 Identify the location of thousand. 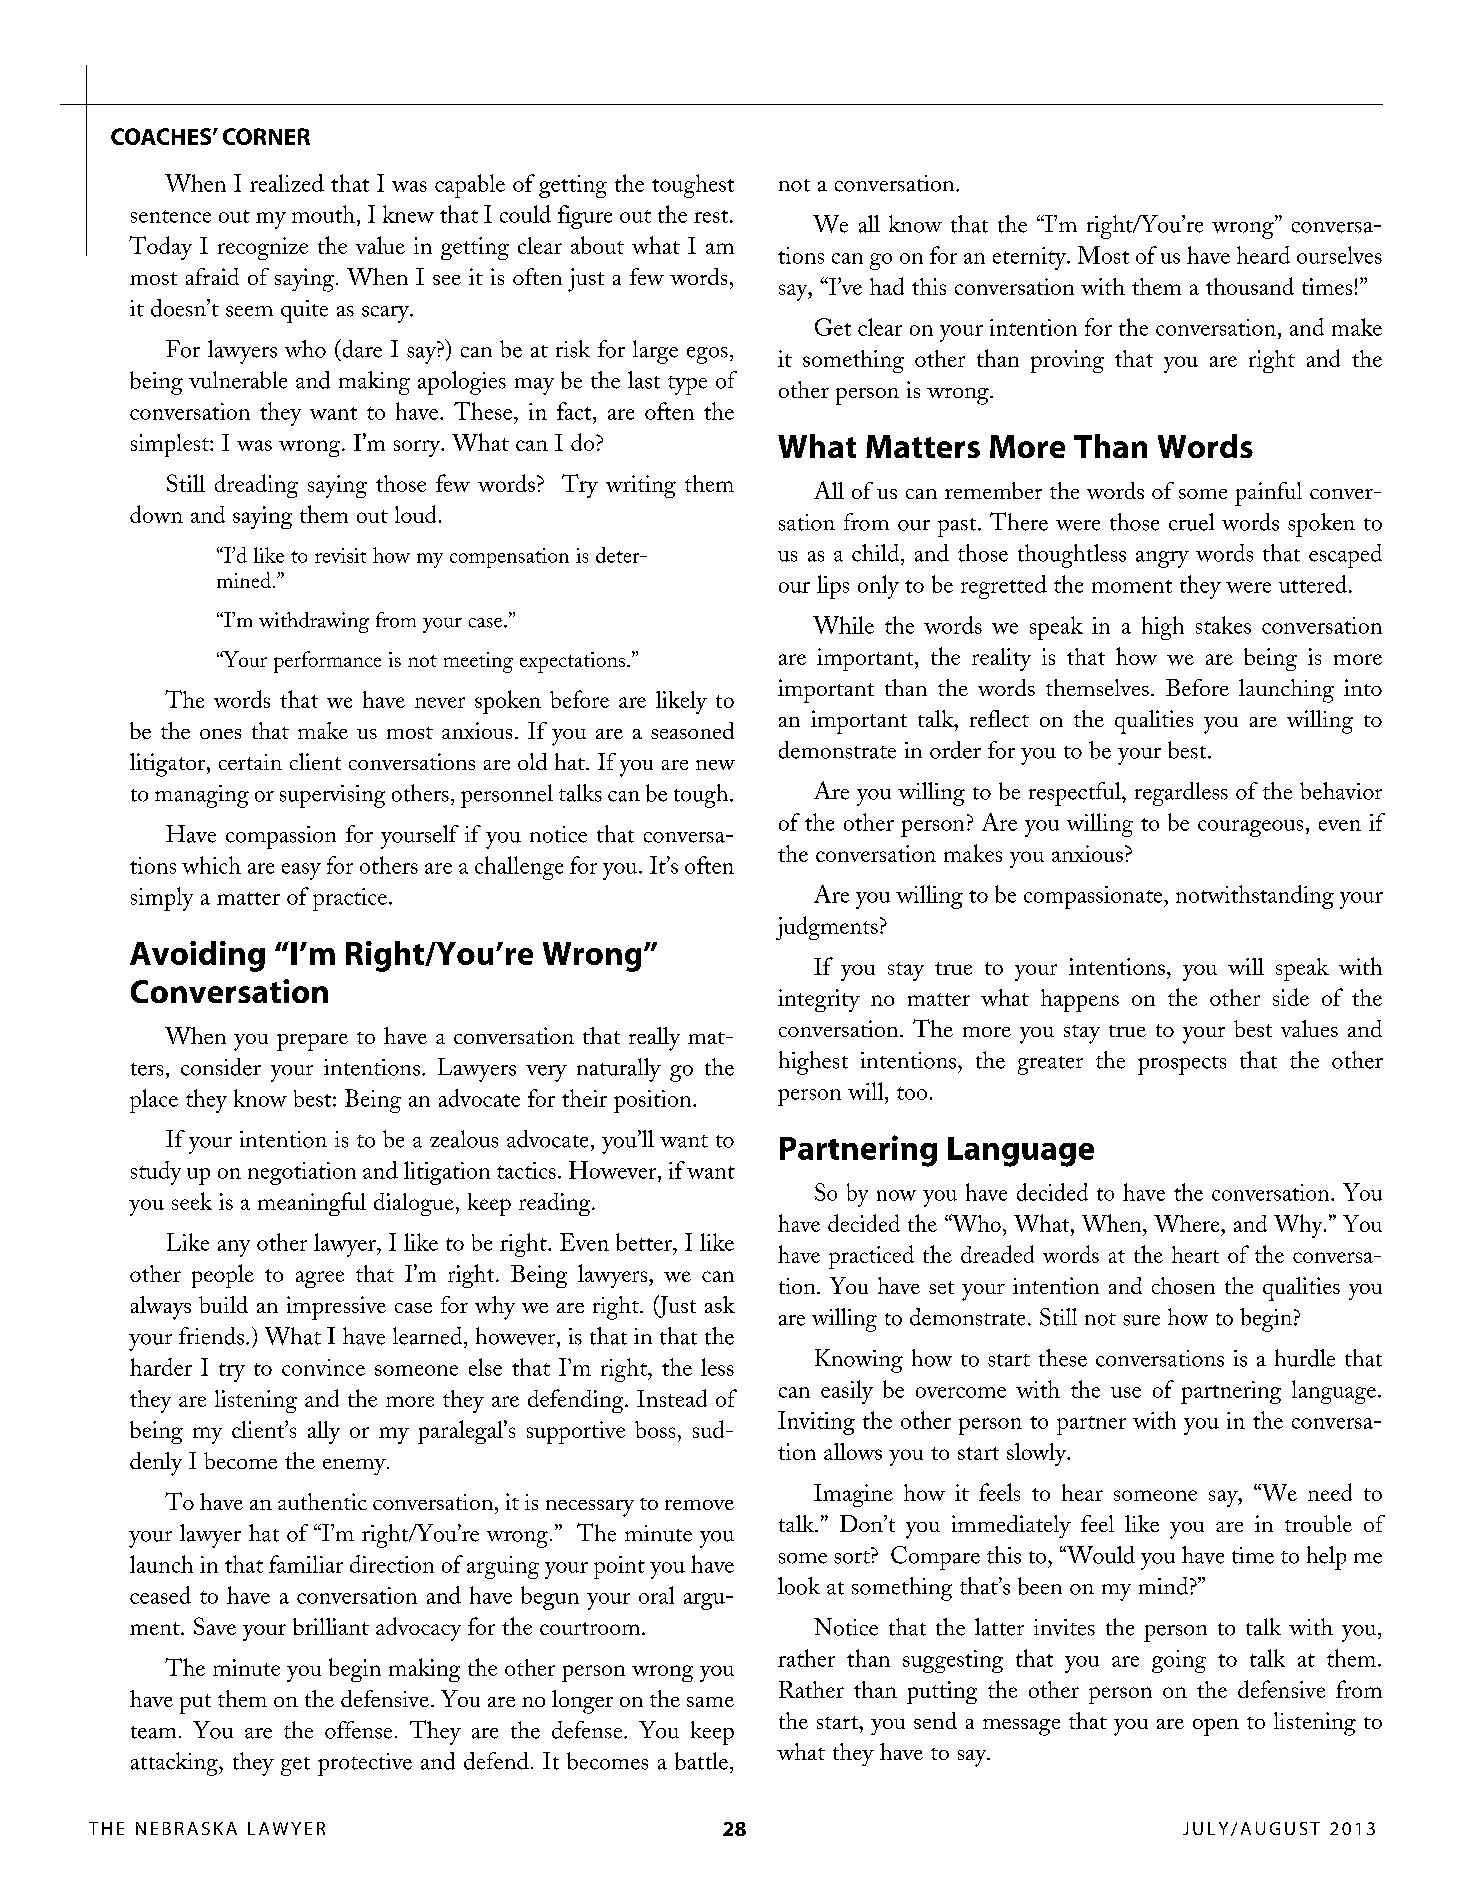
(1250, 286).
